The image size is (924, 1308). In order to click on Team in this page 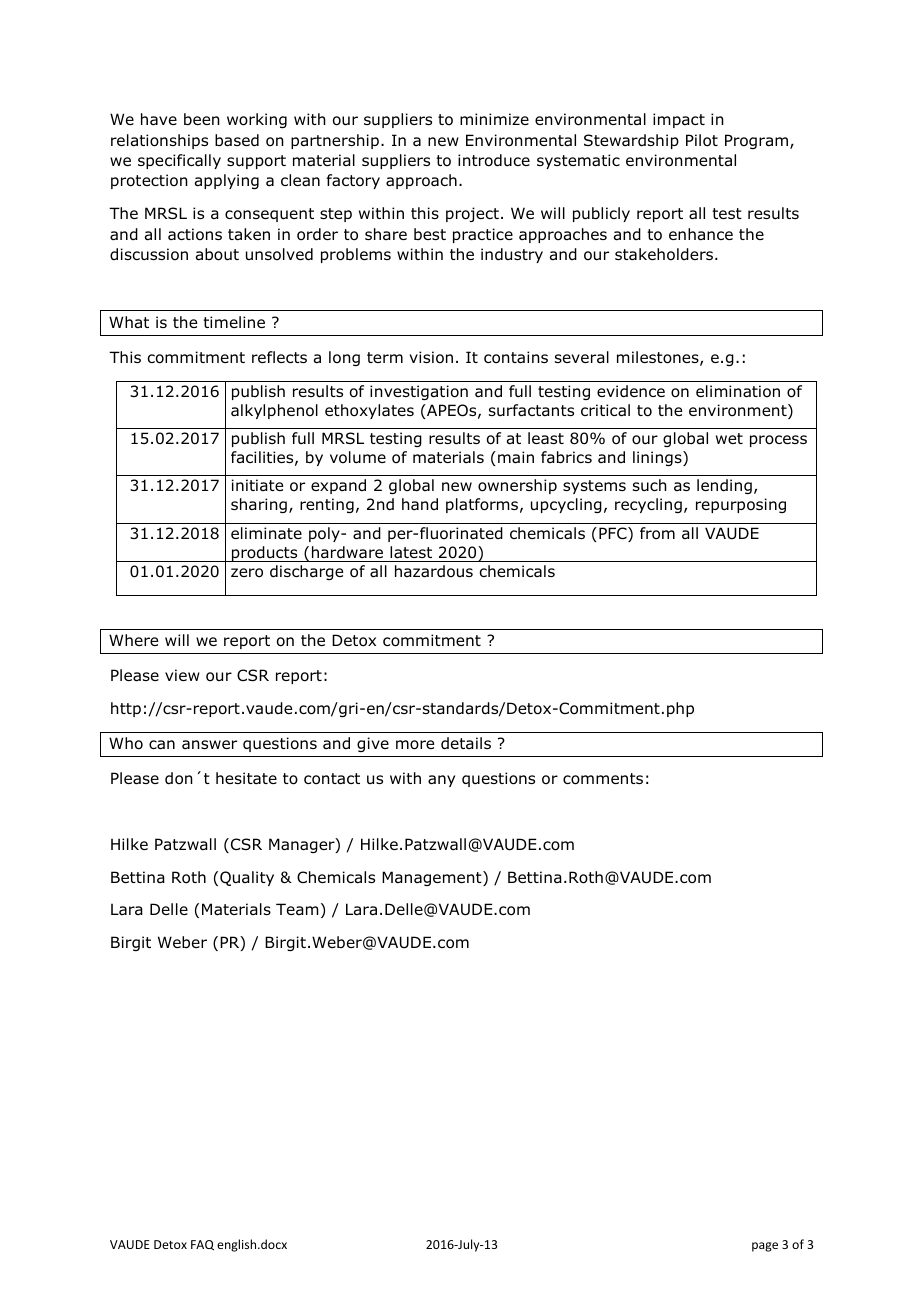, I will do `click(297, 909)`.
